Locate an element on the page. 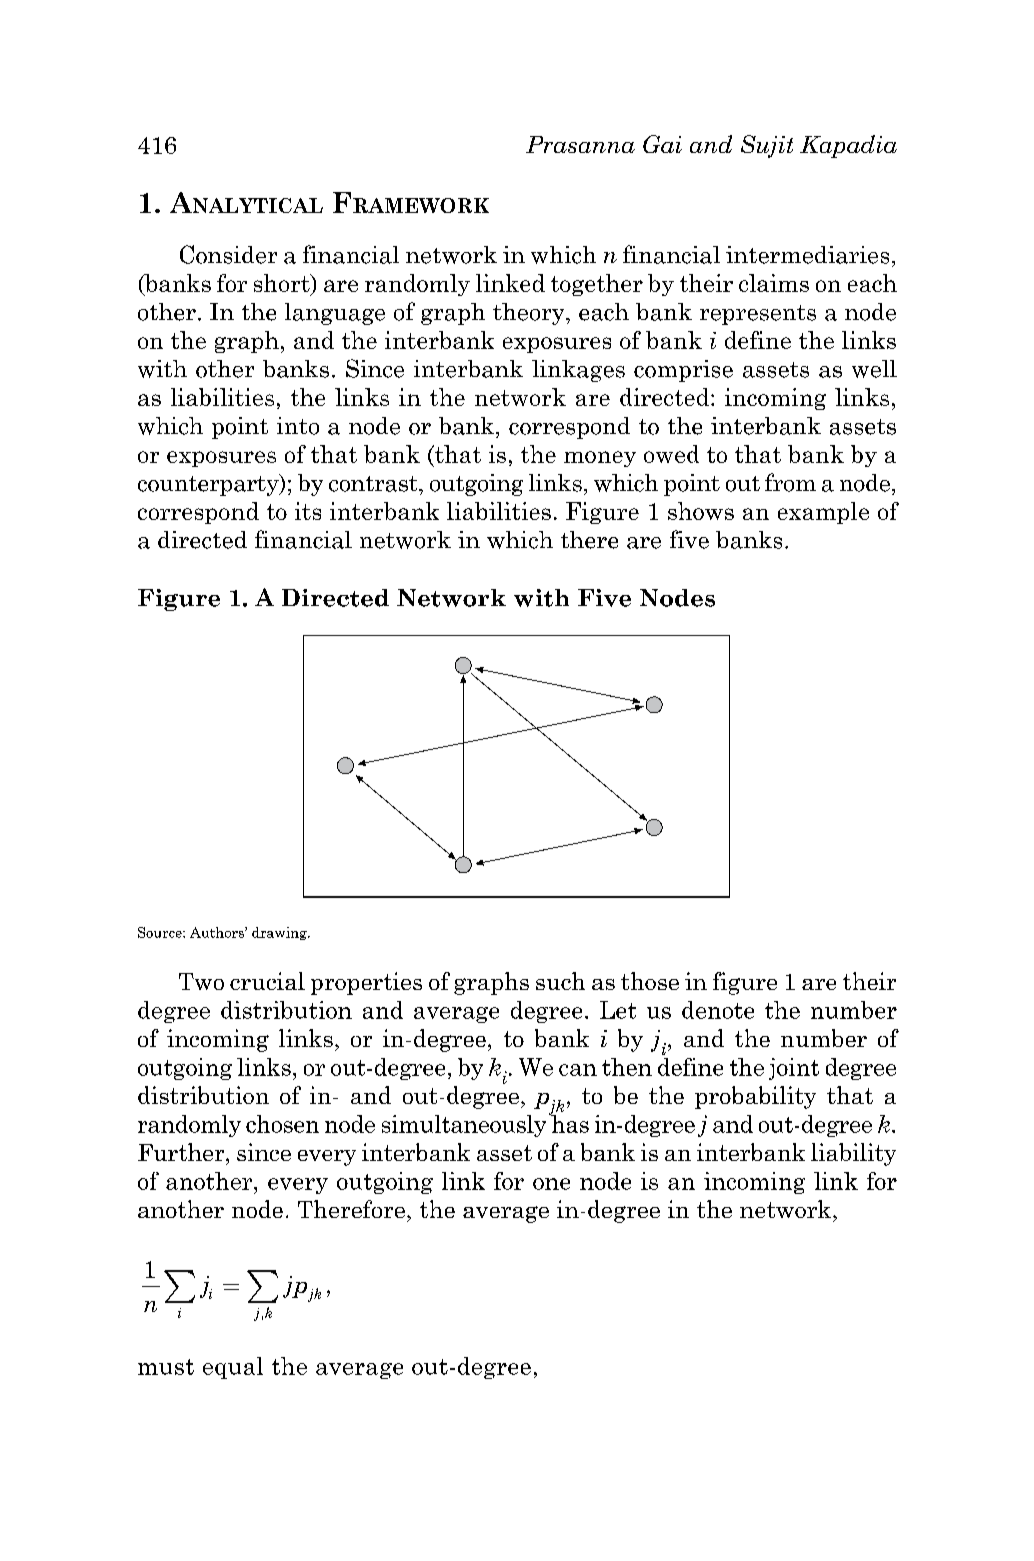  its is located at coordinates (308, 511).
